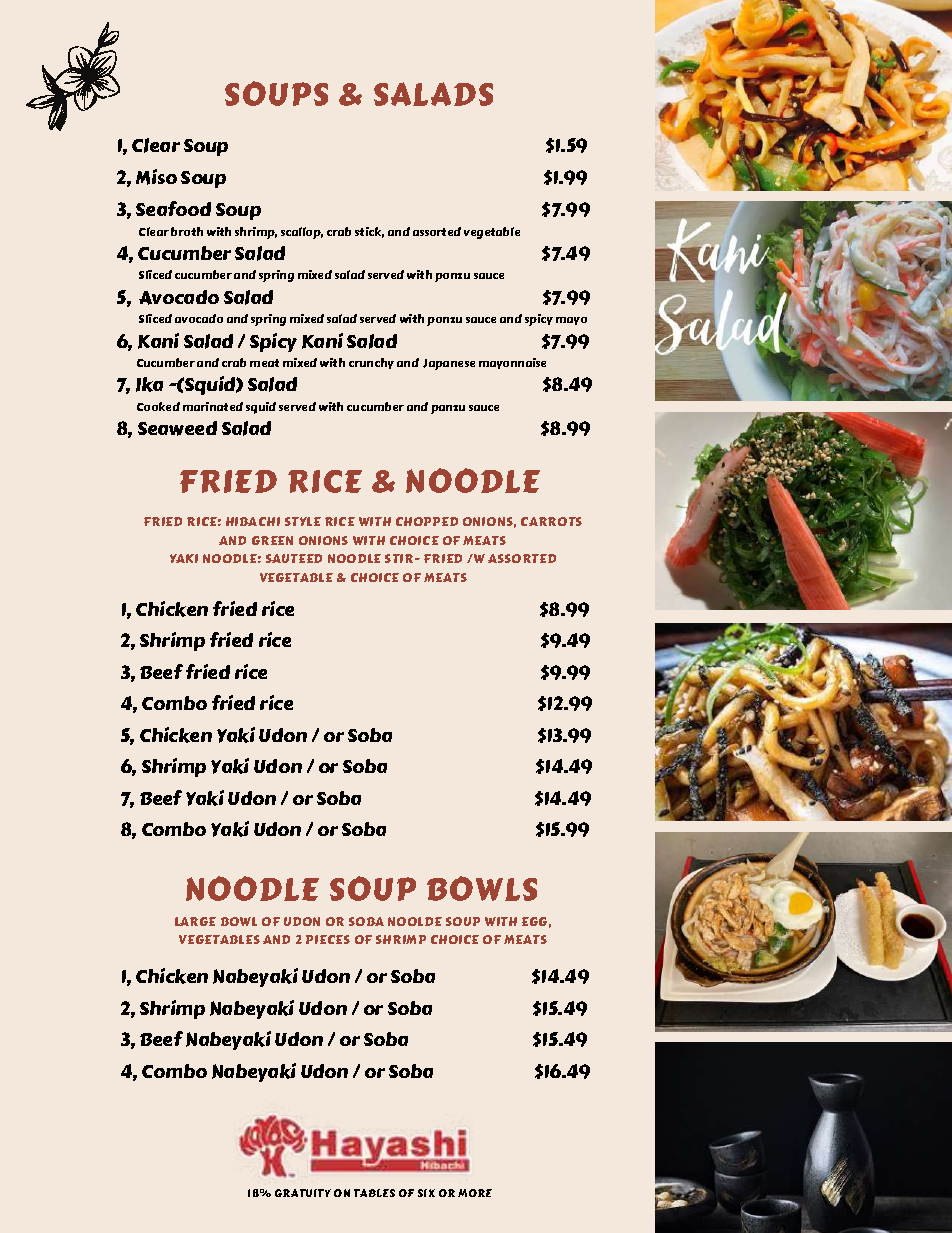 The width and height of the page is (952, 1233). I want to click on Seaweed, so click(177, 428).
